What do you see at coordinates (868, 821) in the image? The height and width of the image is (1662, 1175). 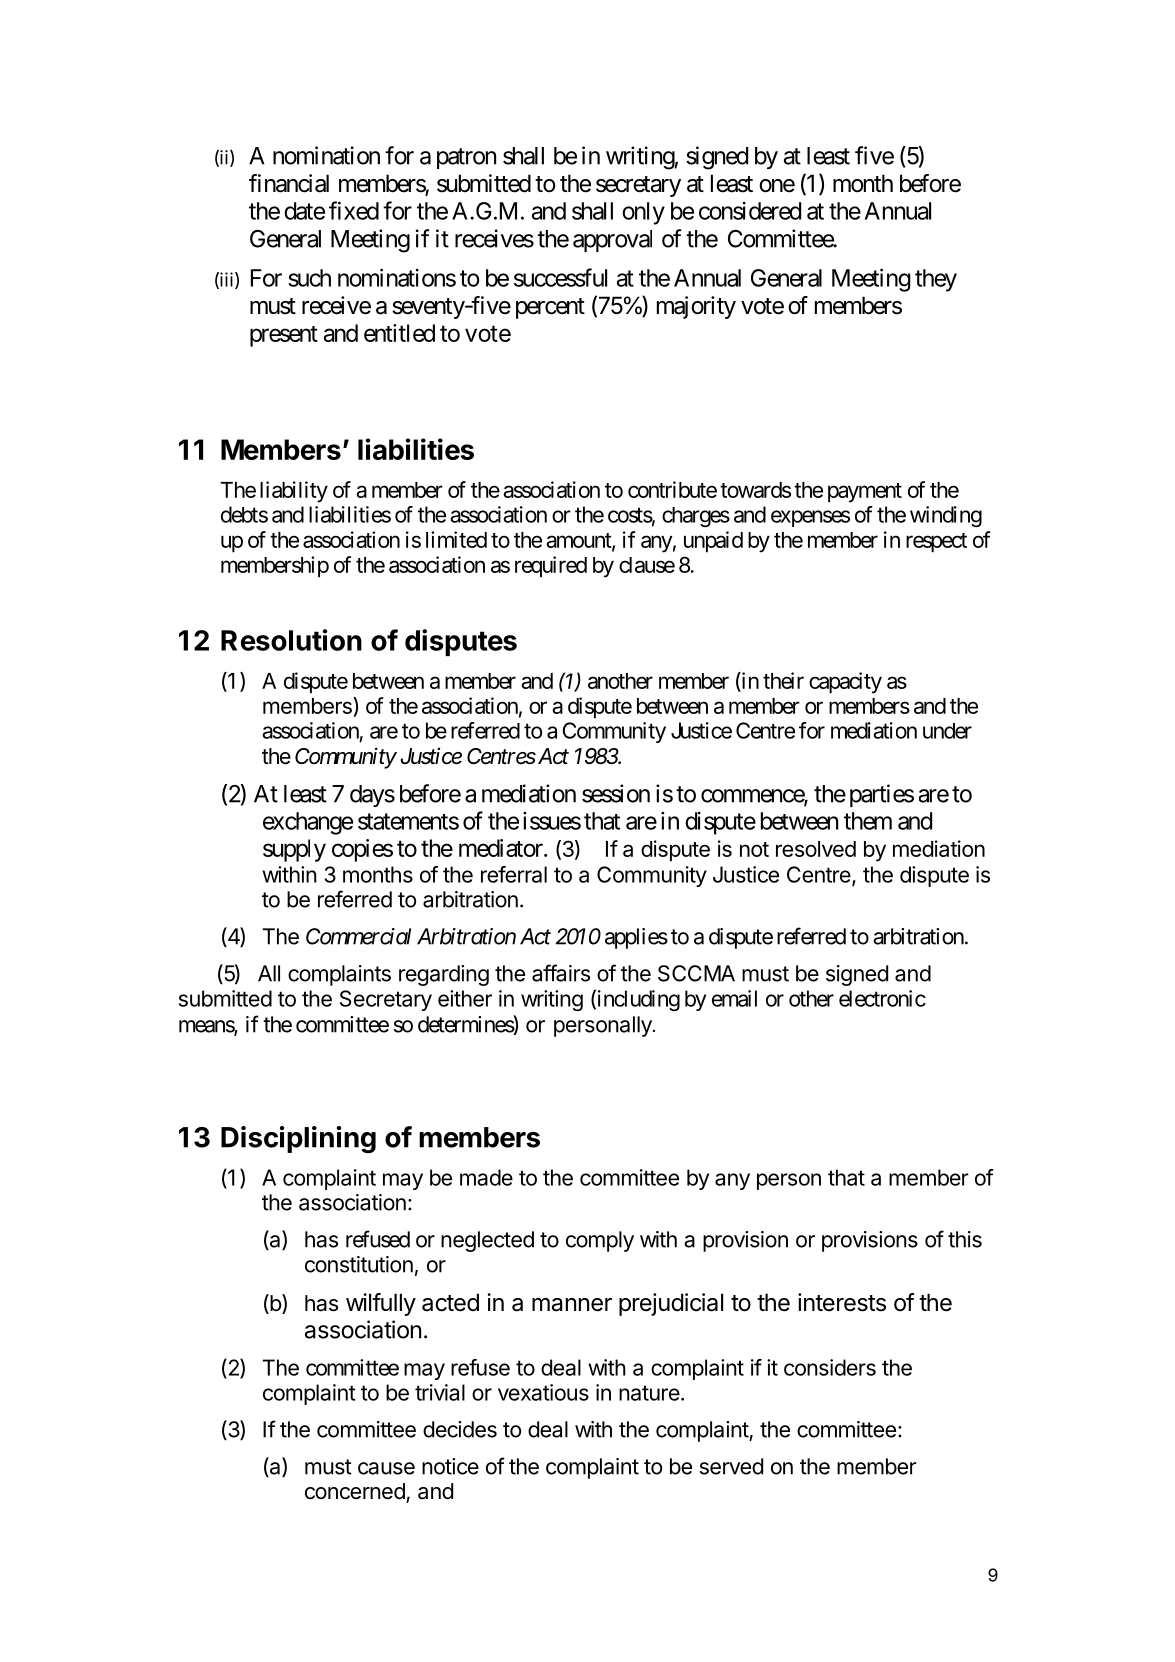 I see `them` at bounding box center [868, 821].
